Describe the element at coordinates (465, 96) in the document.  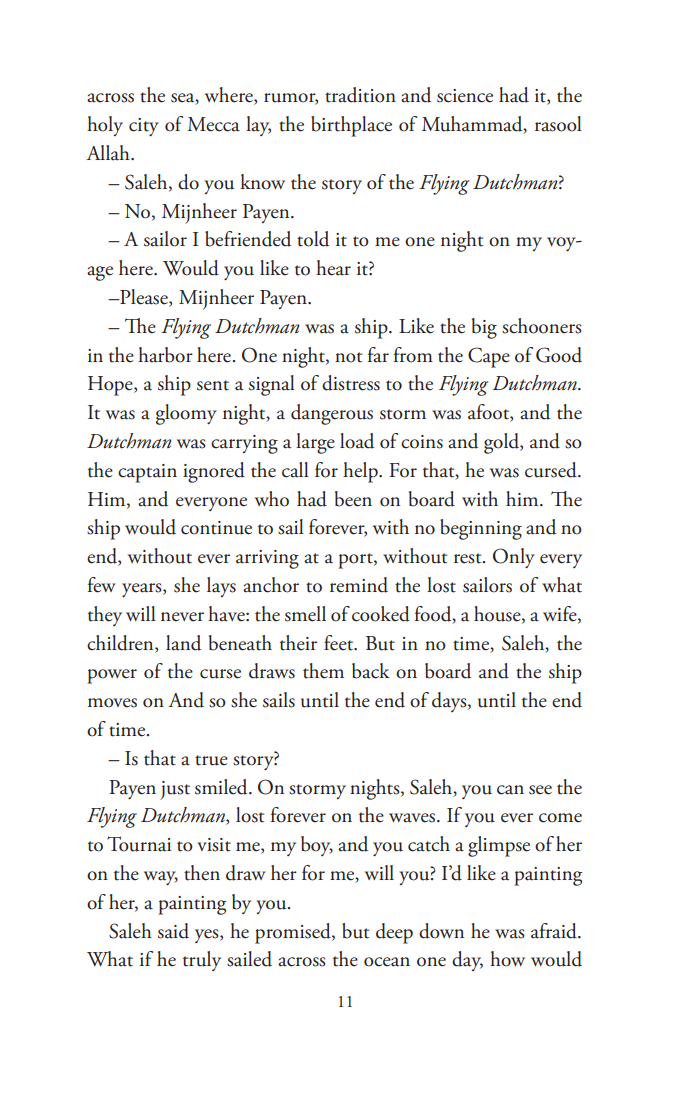
I see `science` at that location.
